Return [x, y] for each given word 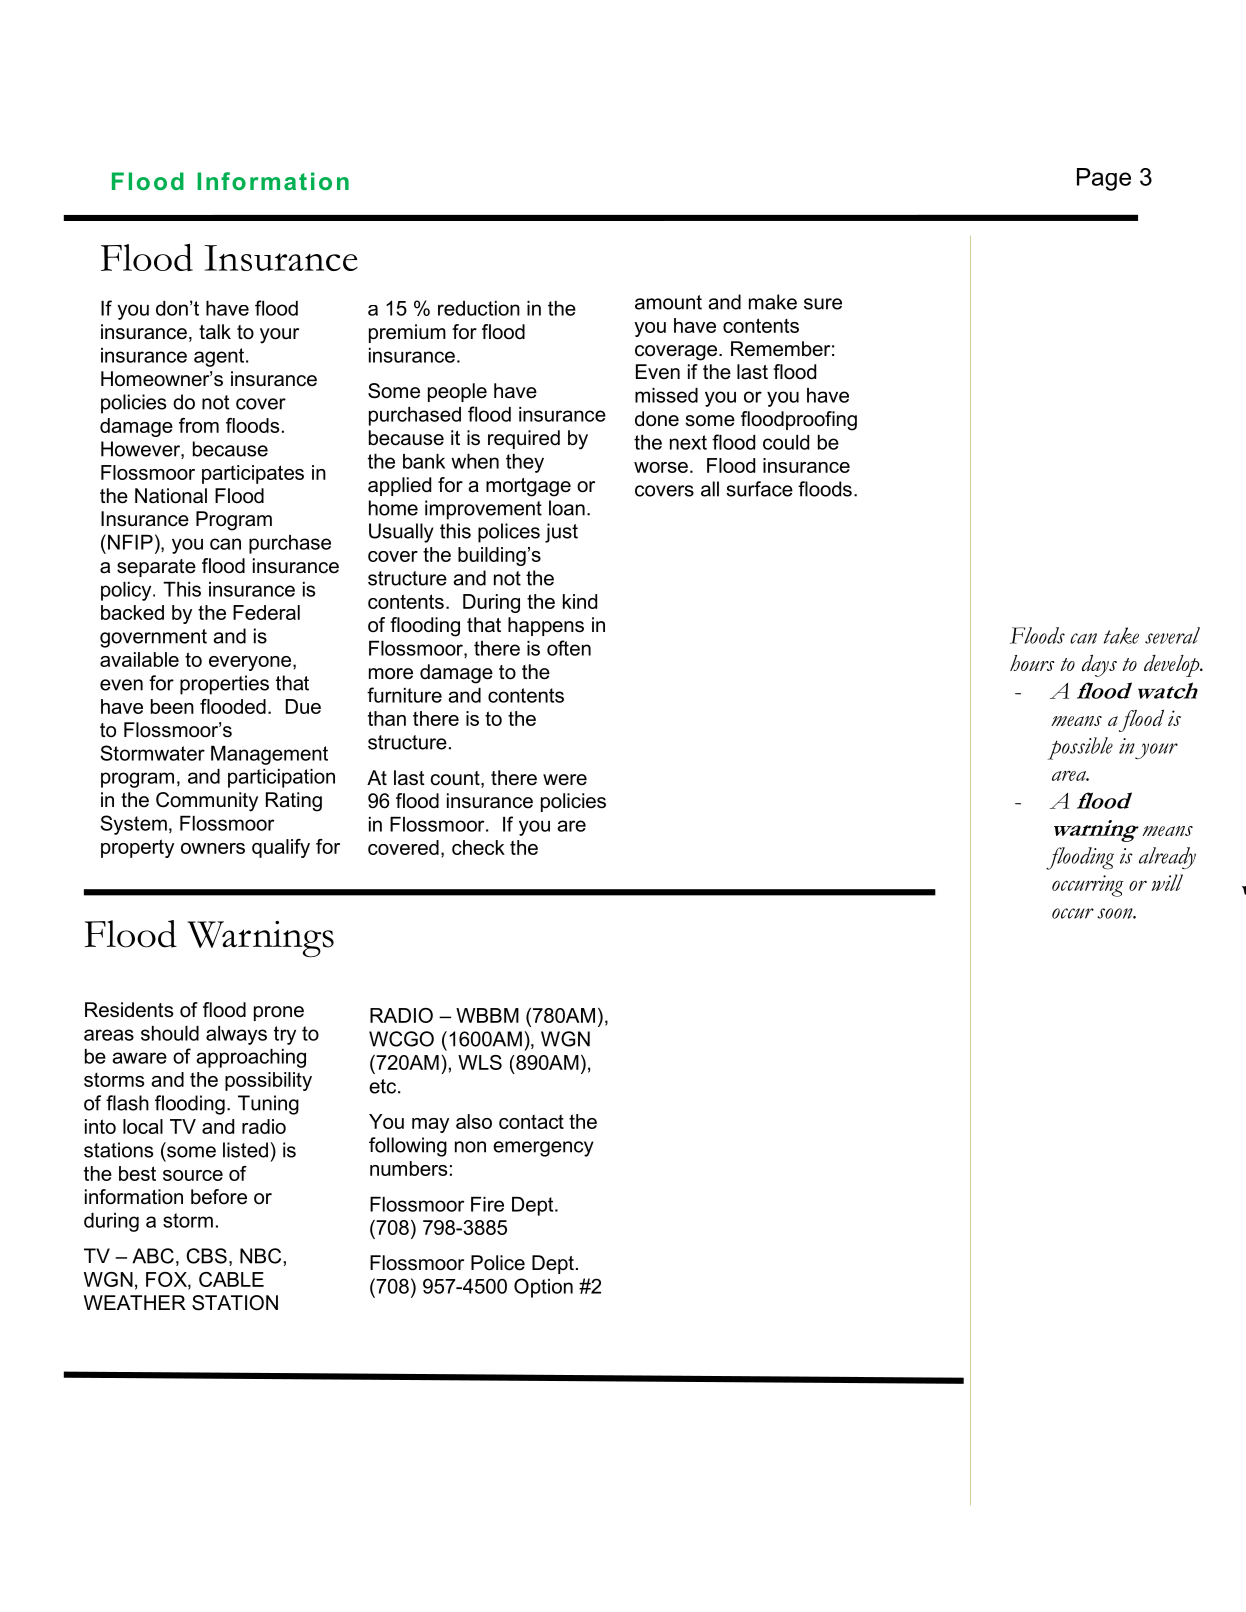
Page [1104, 179]
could [786, 442]
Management [269, 755]
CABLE [231, 1279]
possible [1080, 748]
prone [279, 1013]
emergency [543, 1149]
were [565, 780]
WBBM [487, 1015]
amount [668, 302]
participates [253, 474]
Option [543, 1288]
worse [661, 467]
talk [215, 332]
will [1167, 882]
